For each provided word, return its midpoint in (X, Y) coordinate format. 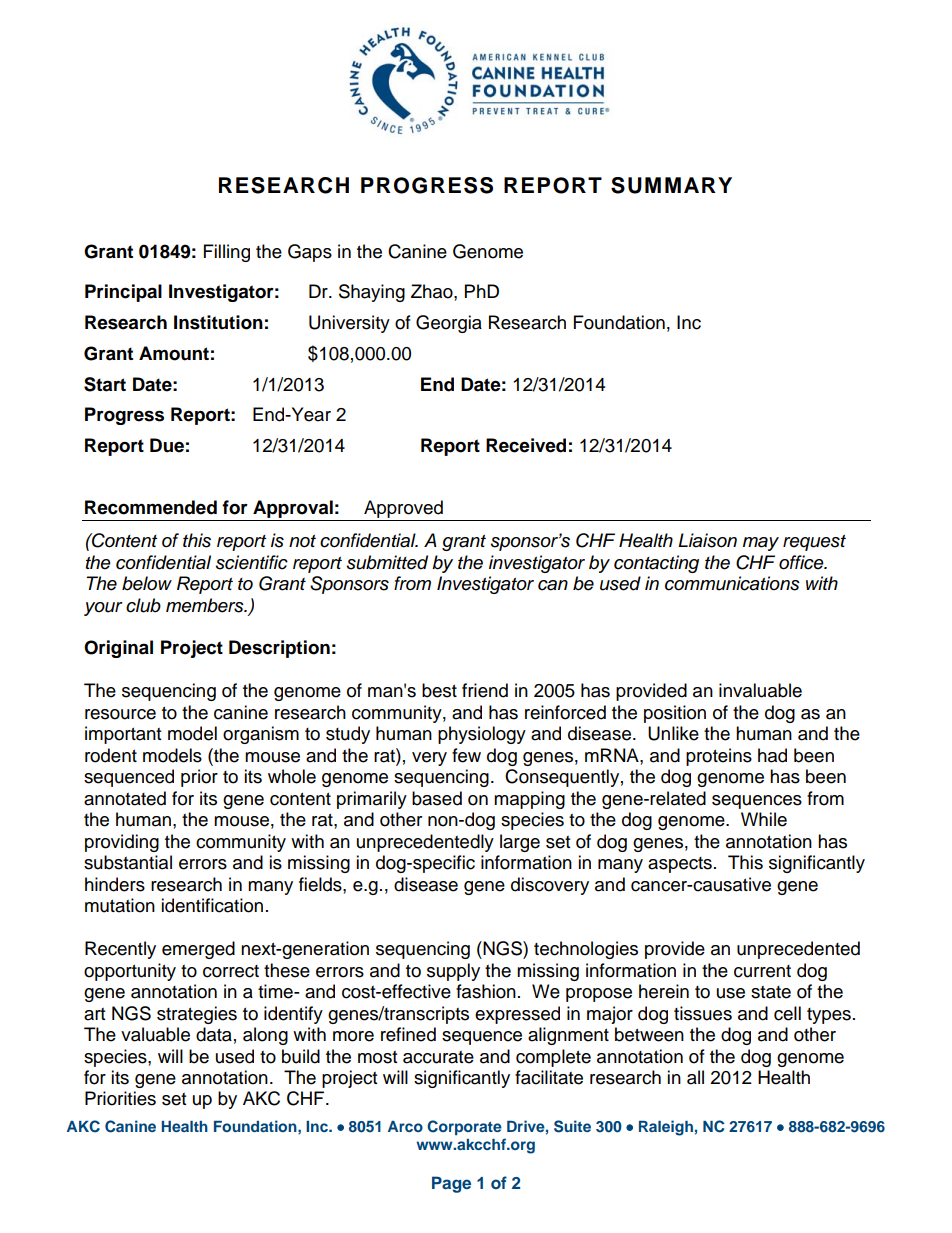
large (520, 843)
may (761, 544)
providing (122, 843)
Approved (403, 509)
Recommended (151, 507)
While (764, 819)
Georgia (449, 324)
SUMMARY (671, 185)
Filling (227, 253)
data (214, 1034)
